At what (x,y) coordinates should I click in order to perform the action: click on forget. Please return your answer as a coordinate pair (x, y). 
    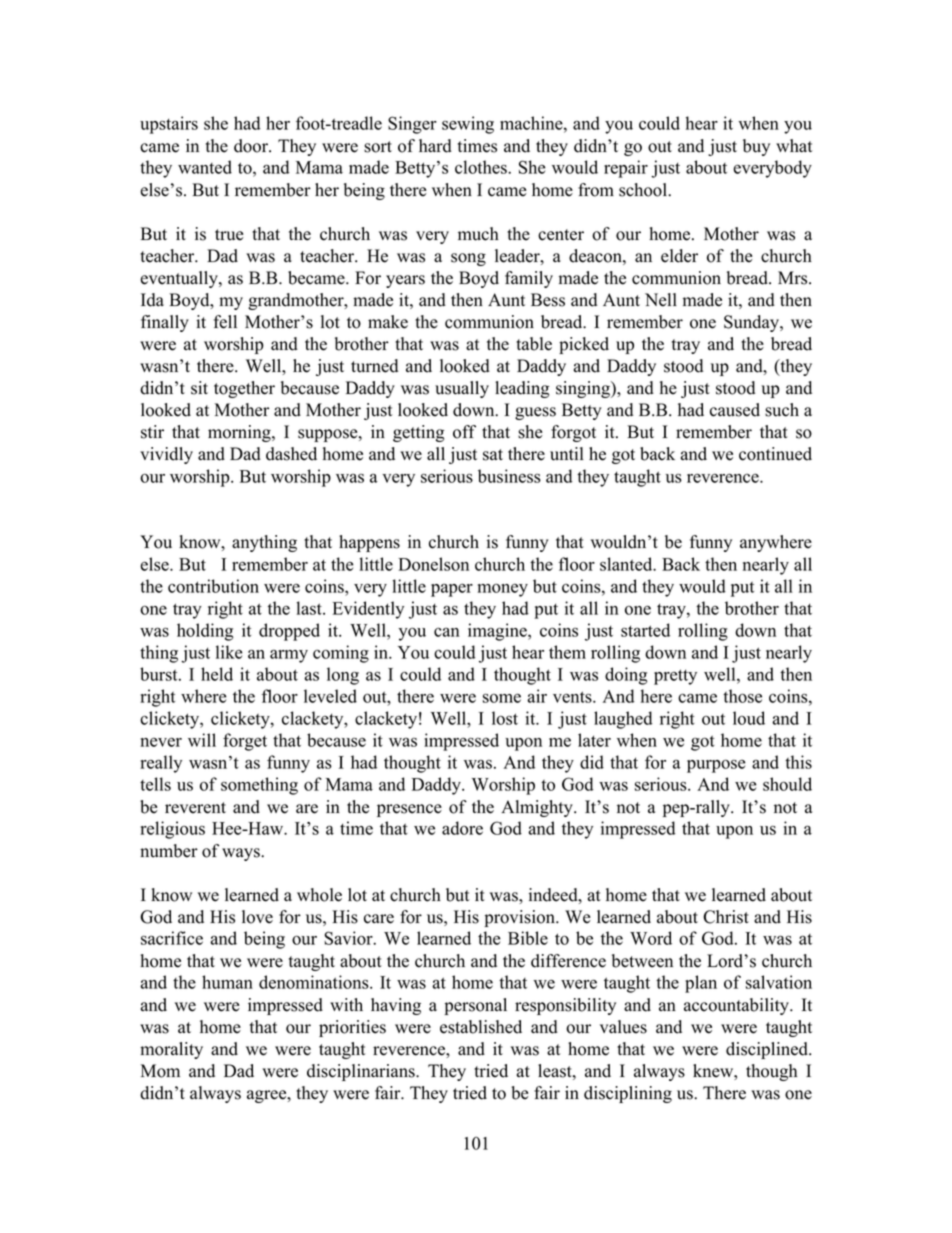
    Looking at the image, I should click on (245, 742).
